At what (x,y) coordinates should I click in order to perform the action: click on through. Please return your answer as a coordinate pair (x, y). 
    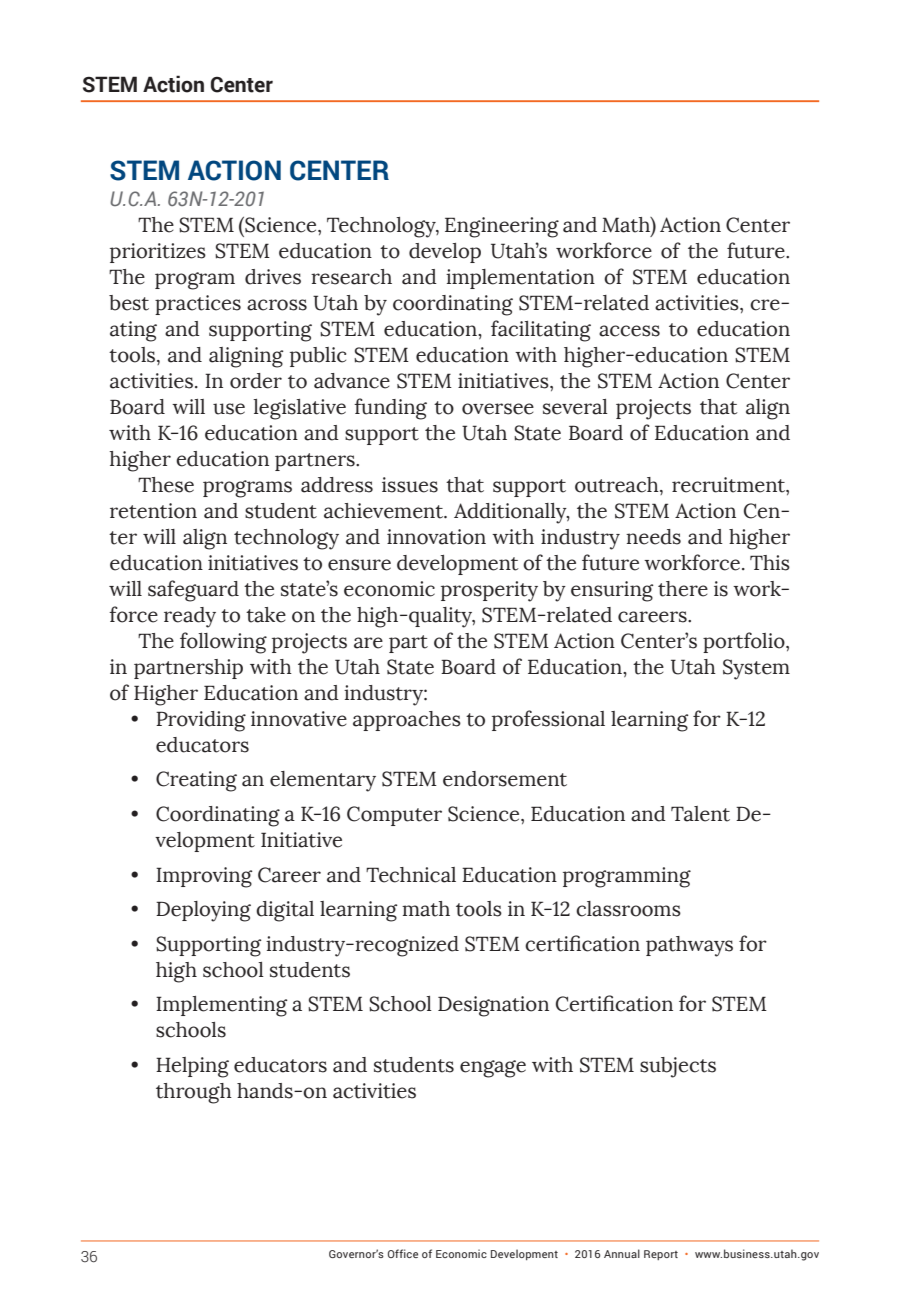
    Looking at the image, I should click on (194, 1093).
